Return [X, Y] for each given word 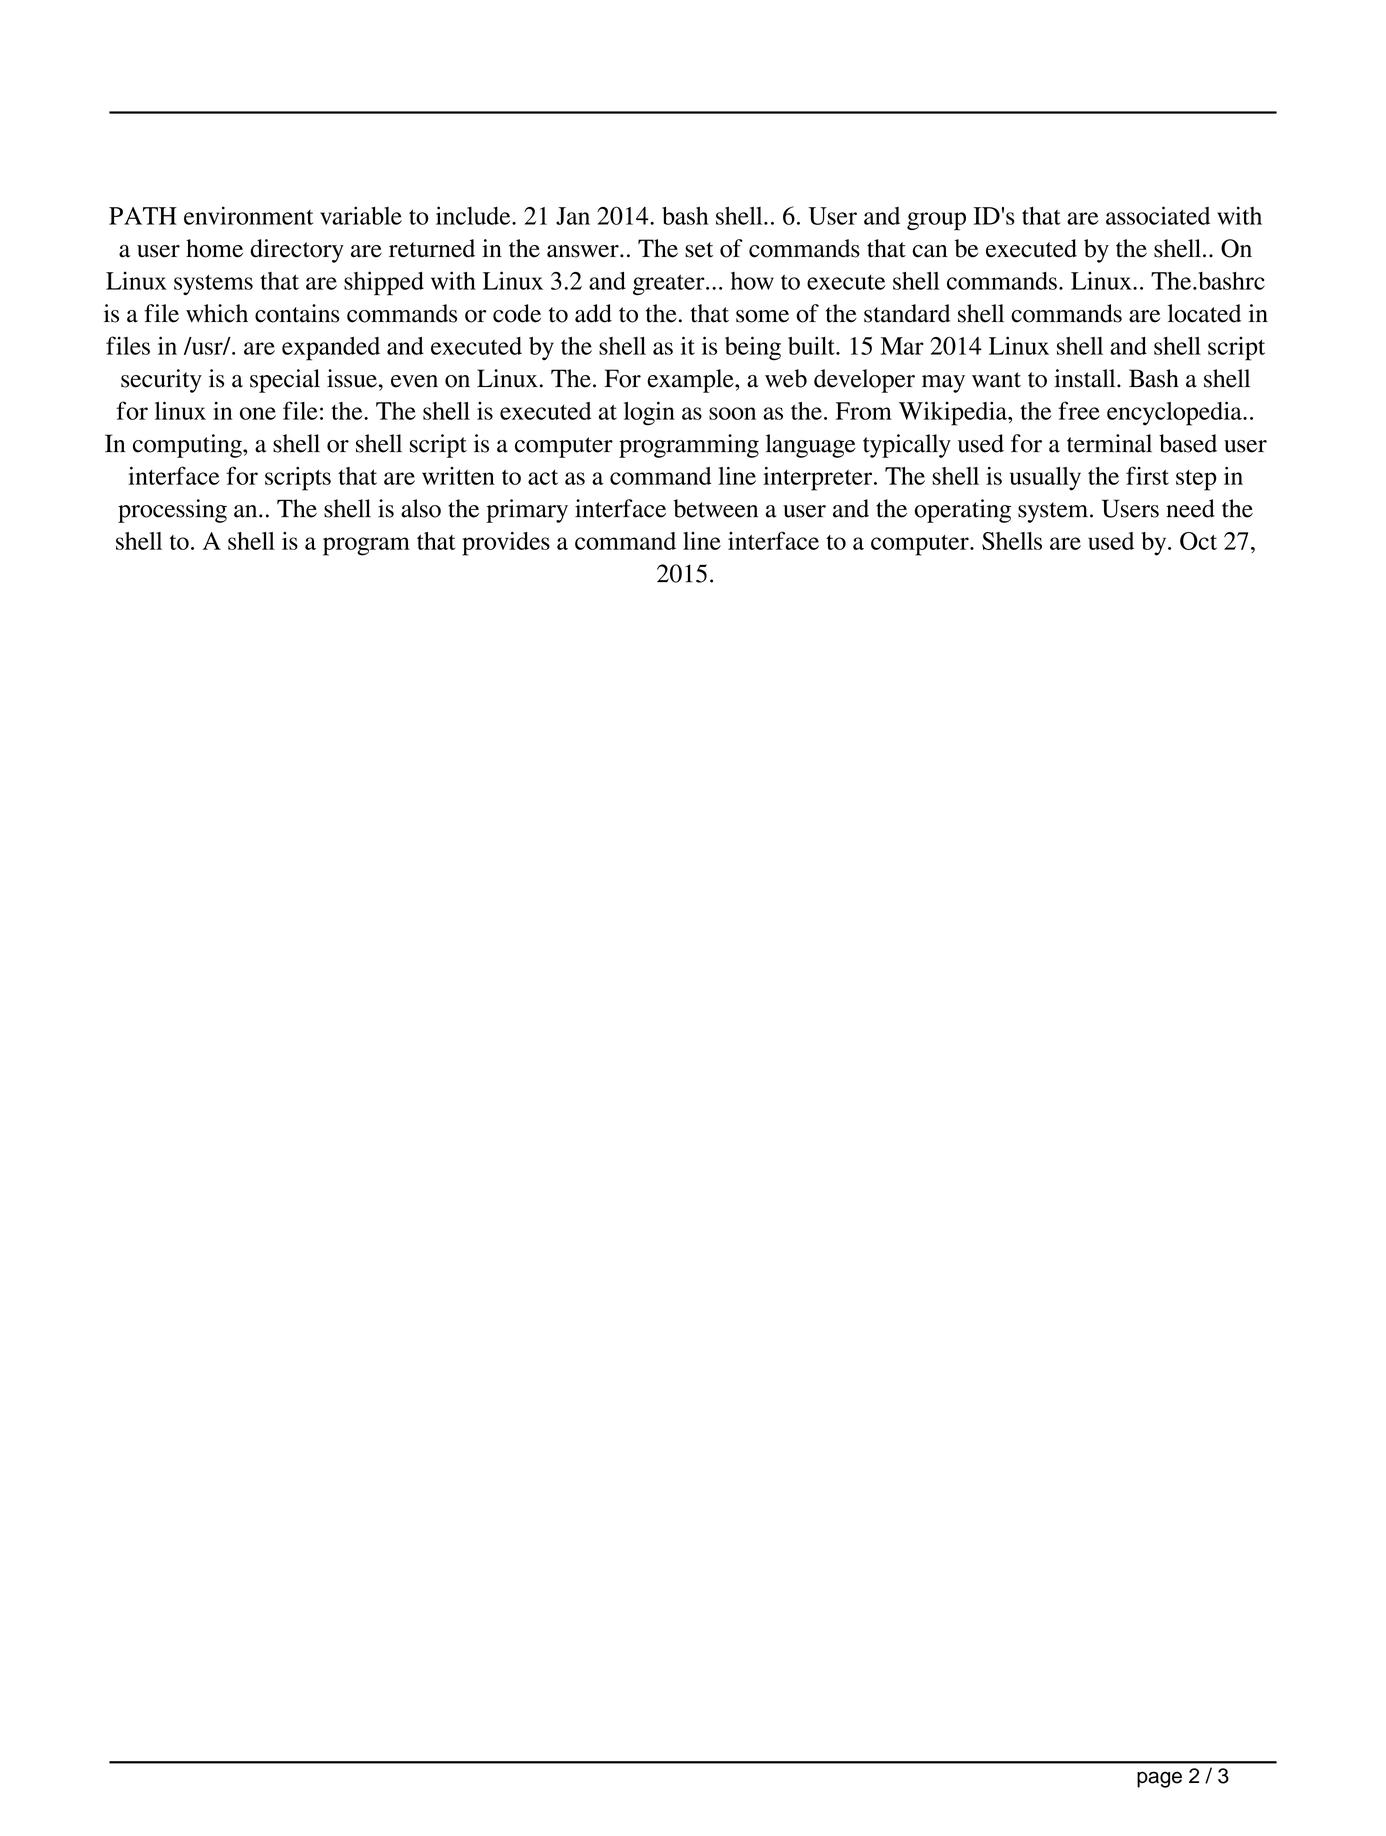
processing [172, 511]
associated [1158, 215]
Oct [1198, 541]
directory [297, 251]
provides [506, 544]
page [1159, 1779]
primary [527, 511]
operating [962, 511]
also [421, 508]
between [715, 508]
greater [670, 284]
